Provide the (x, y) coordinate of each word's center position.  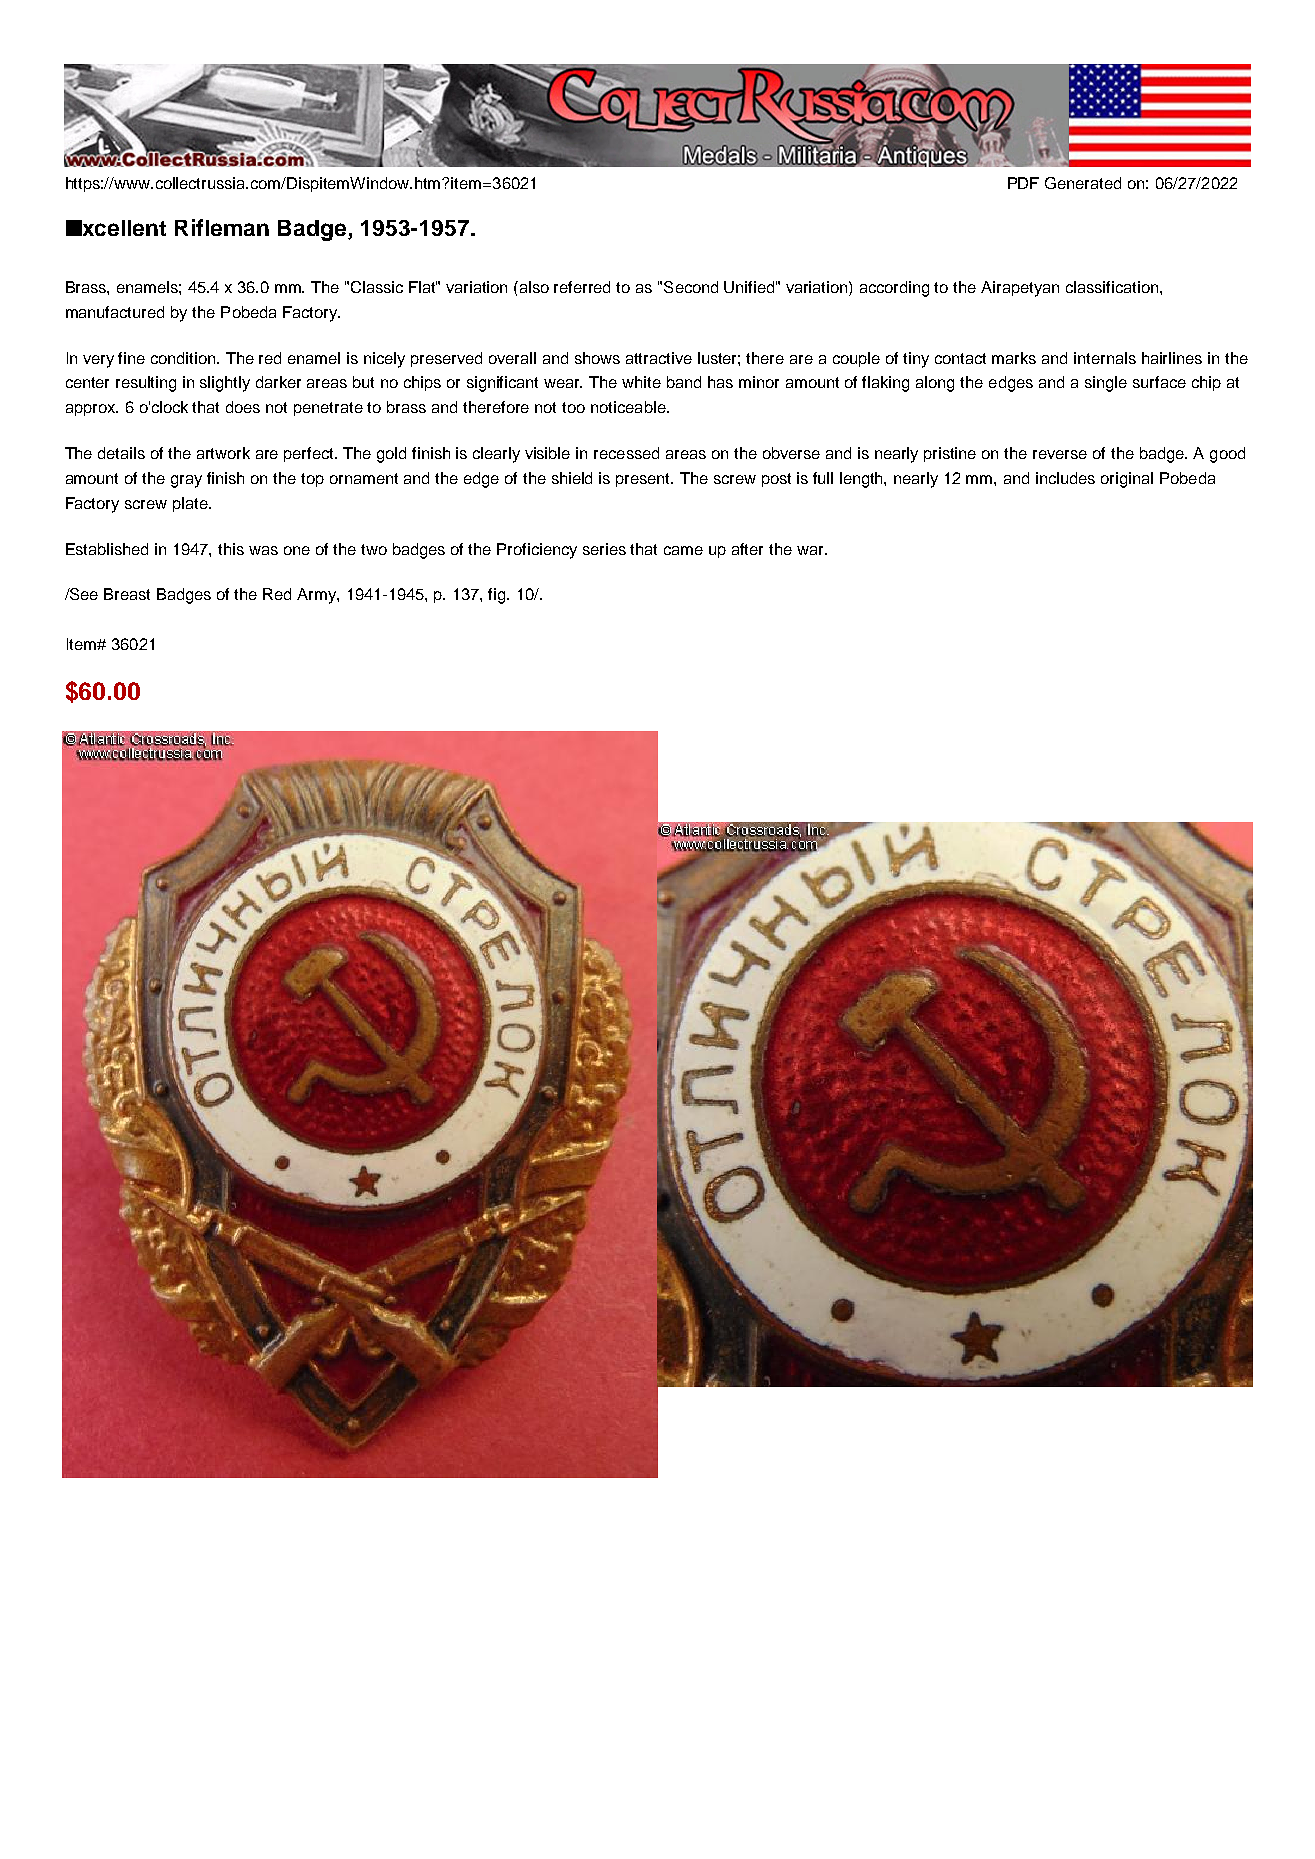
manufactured (115, 312)
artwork (223, 453)
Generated (1083, 183)
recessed (626, 453)
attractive (659, 358)
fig (498, 596)
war (811, 550)
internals (1105, 358)
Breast (127, 594)
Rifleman (222, 227)
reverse (1060, 454)
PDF (1023, 183)
